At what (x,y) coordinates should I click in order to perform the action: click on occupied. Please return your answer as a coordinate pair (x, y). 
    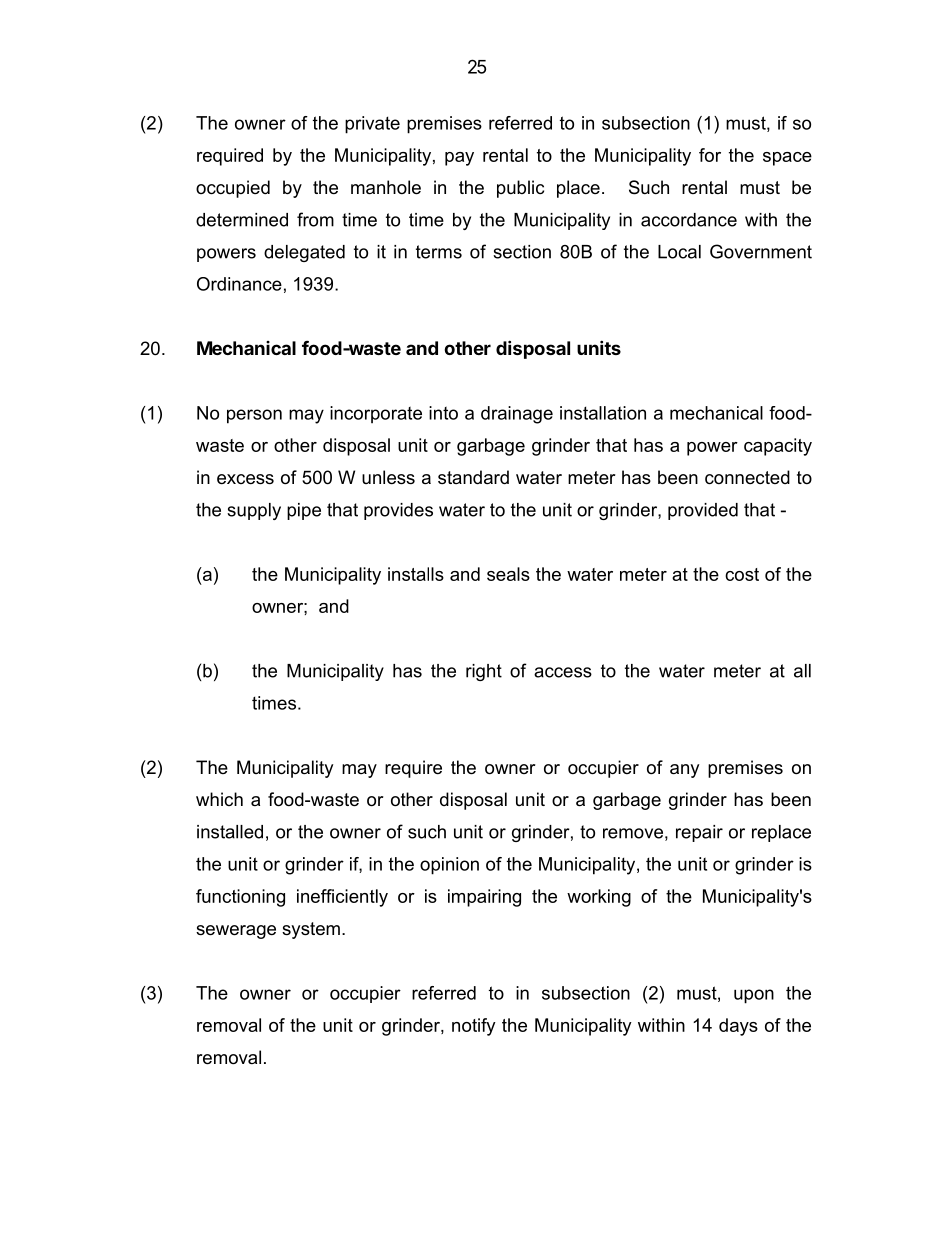
    Looking at the image, I should click on (233, 189).
